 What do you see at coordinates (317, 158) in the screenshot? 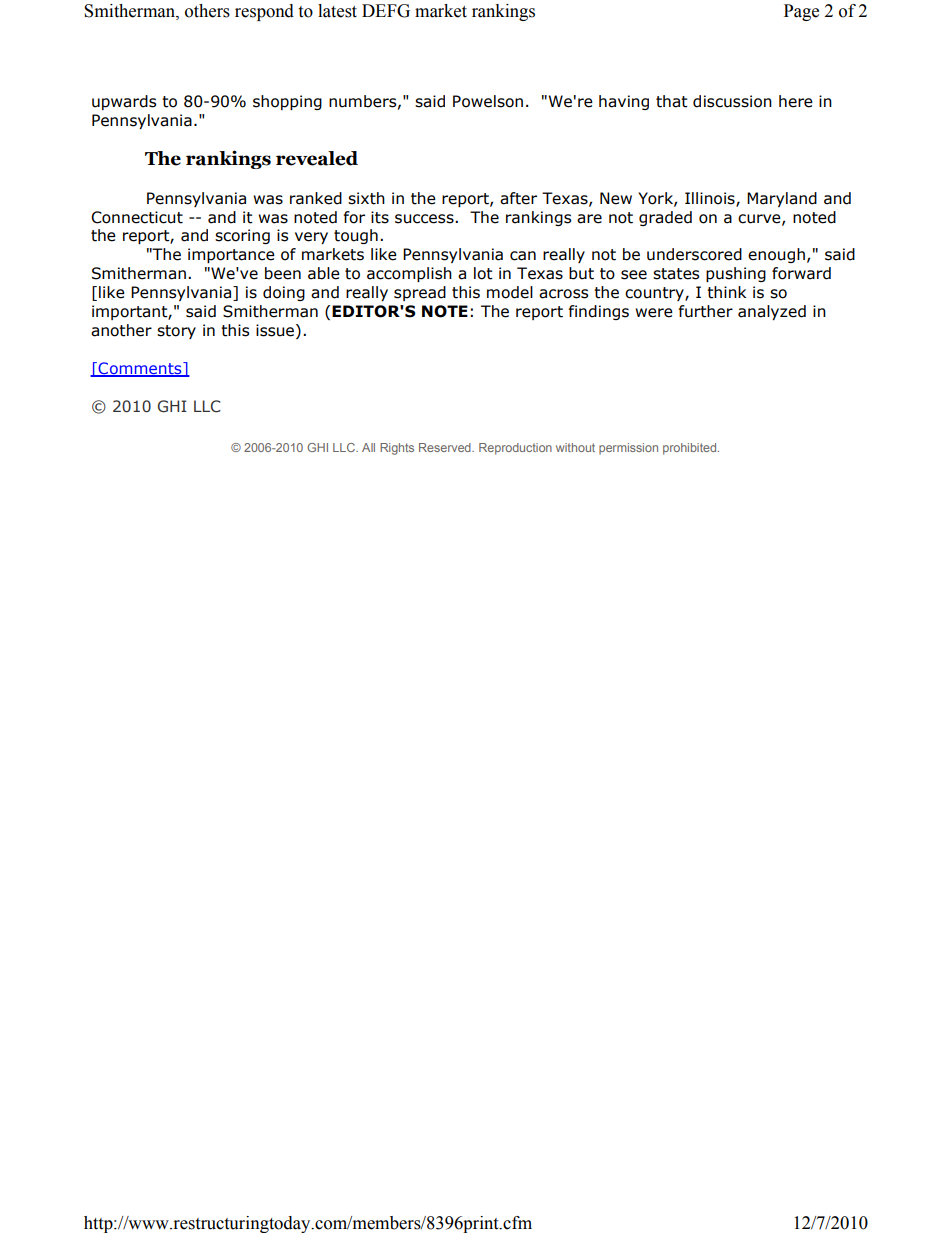
I see `revealed` at bounding box center [317, 158].
